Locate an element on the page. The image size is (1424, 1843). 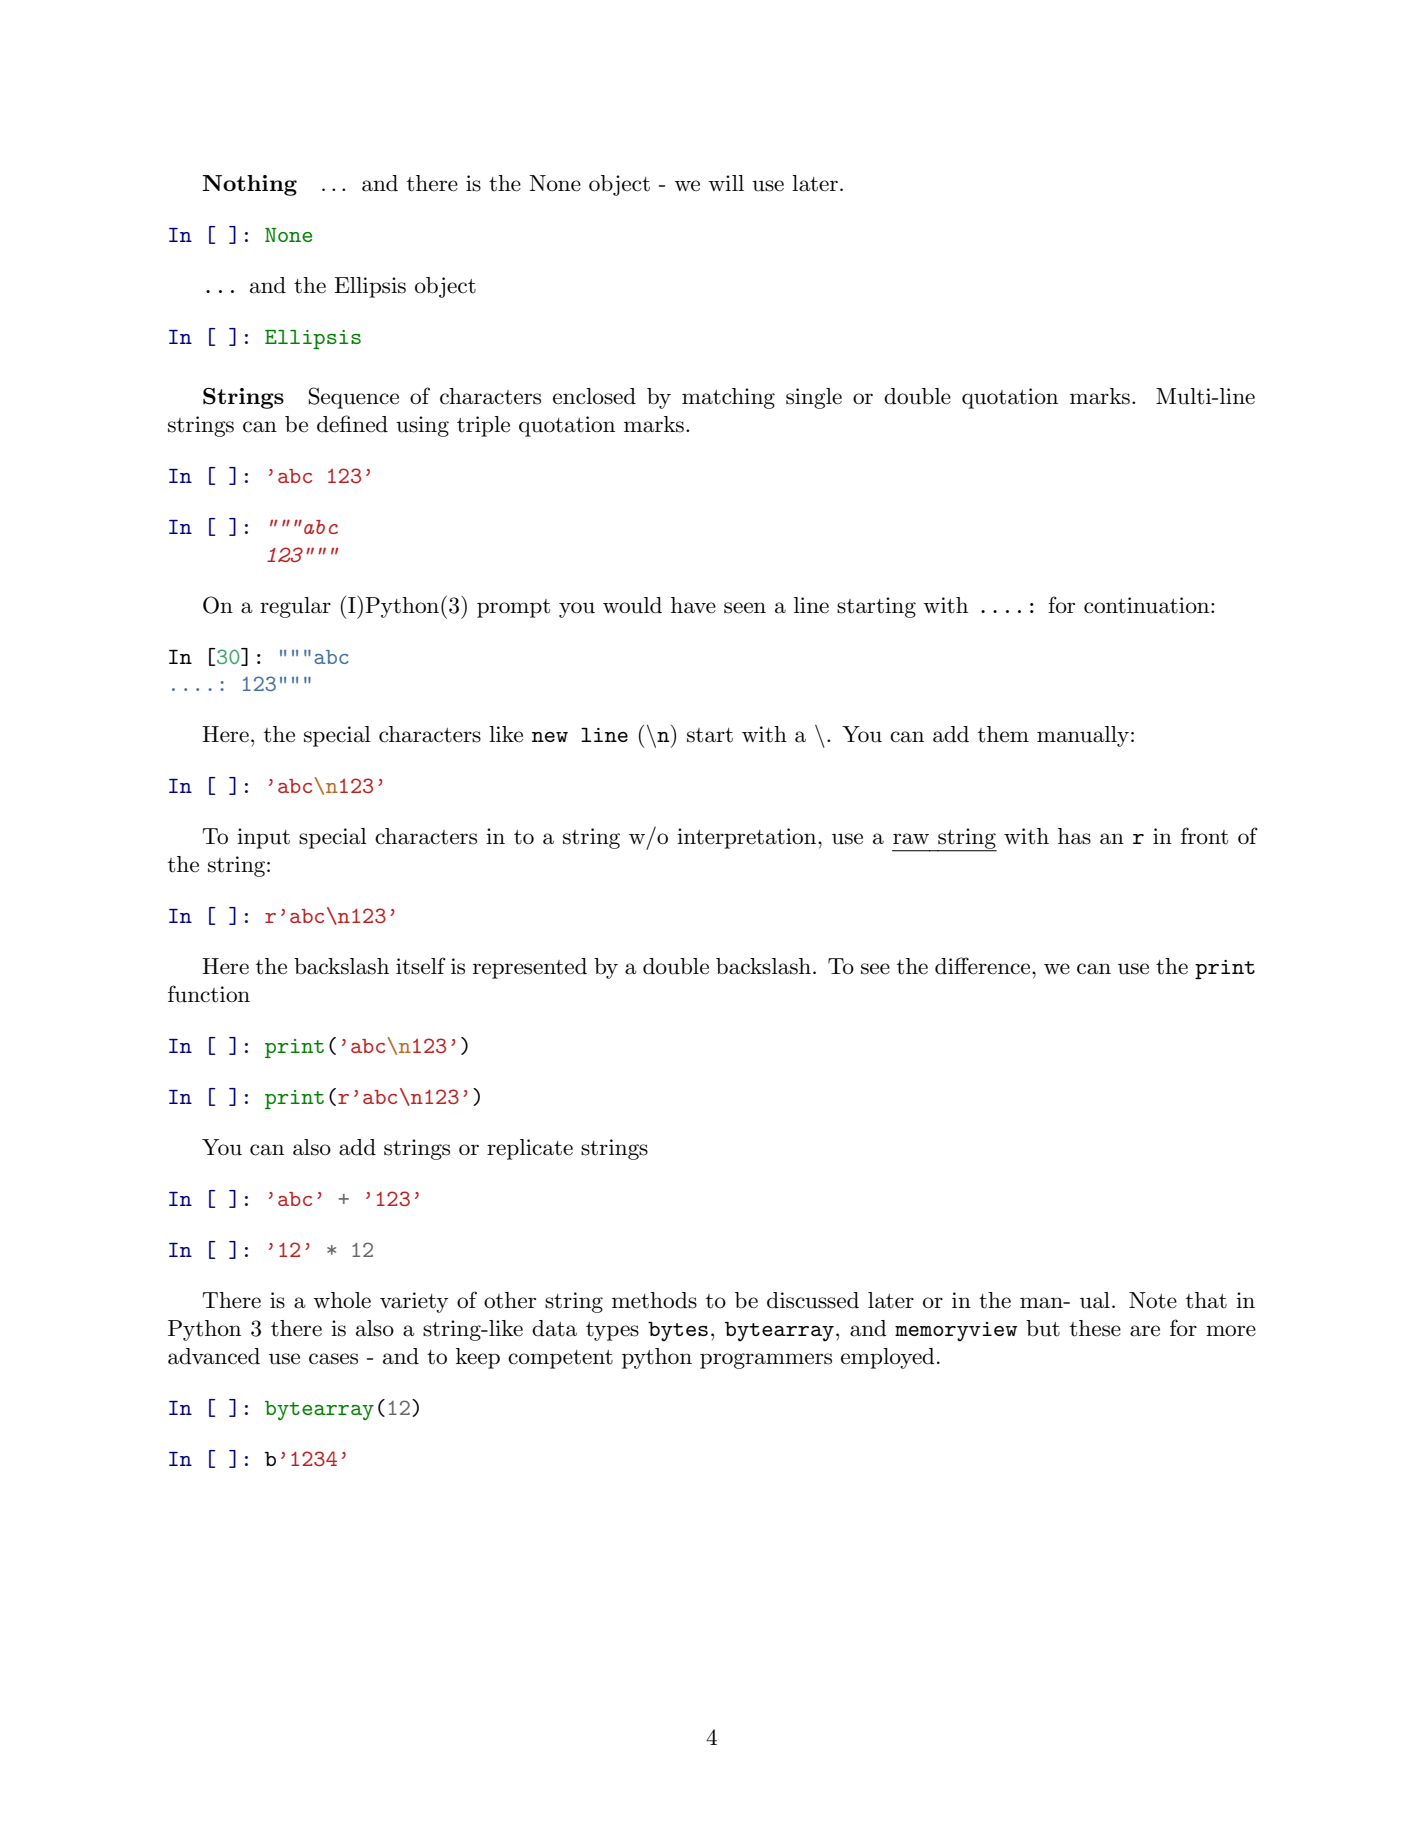
interpretation is located at coordinates (748, 838).
